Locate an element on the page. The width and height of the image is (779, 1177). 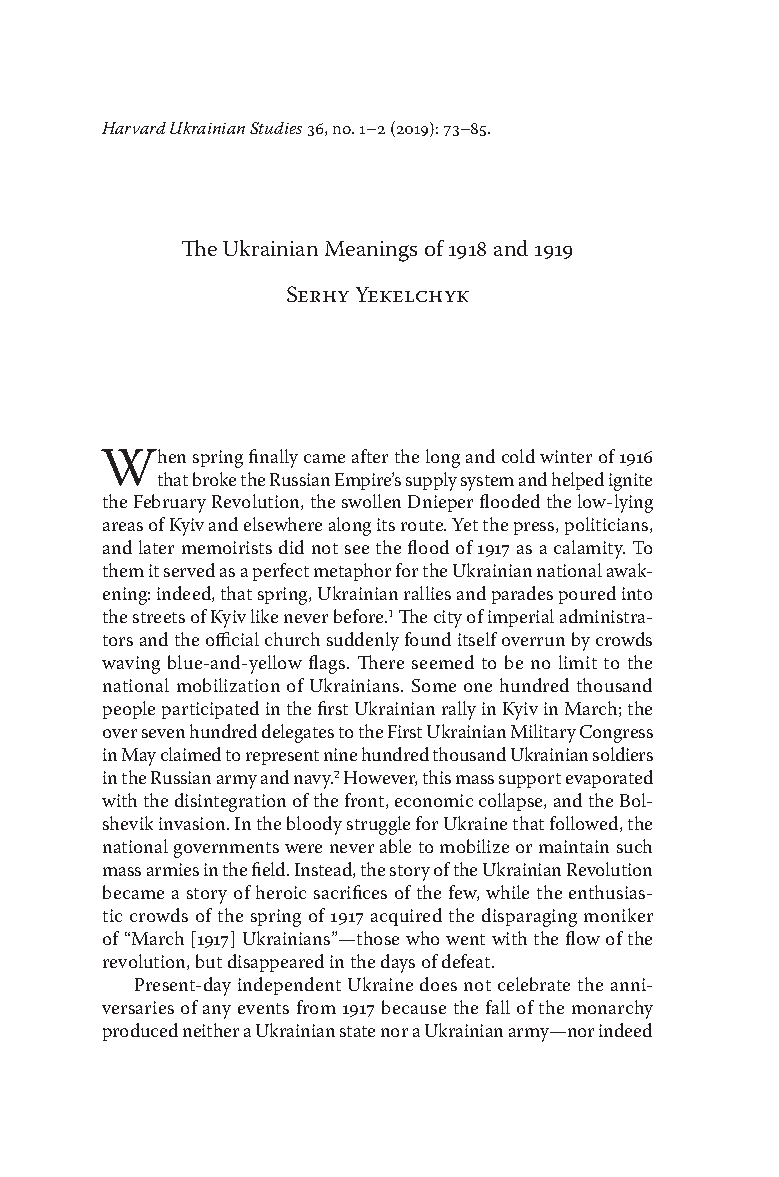
because is located at coordinates (414, 1007).
